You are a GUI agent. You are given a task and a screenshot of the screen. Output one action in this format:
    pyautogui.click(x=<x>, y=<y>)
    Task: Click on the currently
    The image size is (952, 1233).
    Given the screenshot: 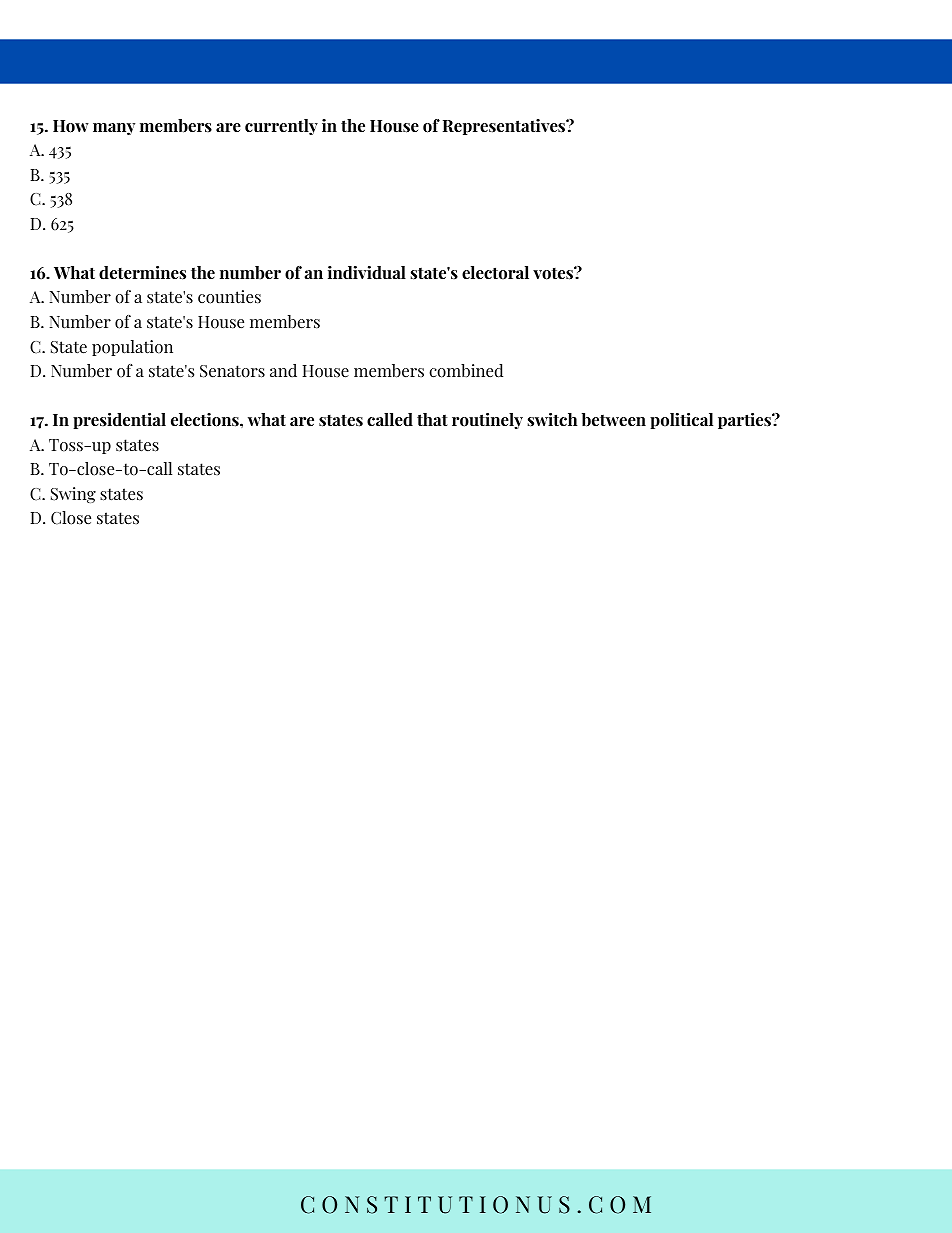 What is the action you would take?
    pyautogui.click(x=281, y=127)
